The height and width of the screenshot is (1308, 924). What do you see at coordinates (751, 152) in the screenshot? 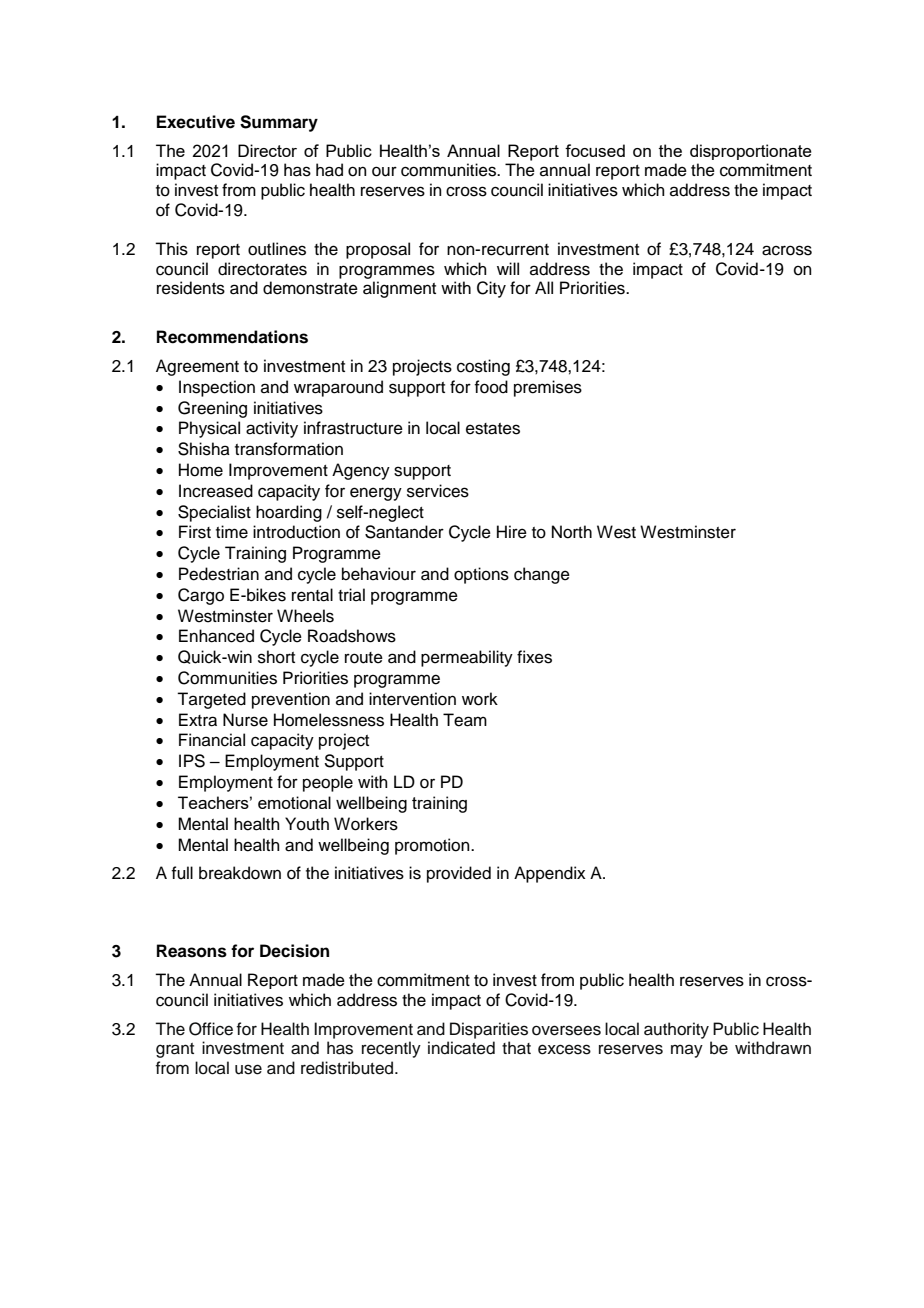
I see `disproportionate` at bounding box center [751, 152].
